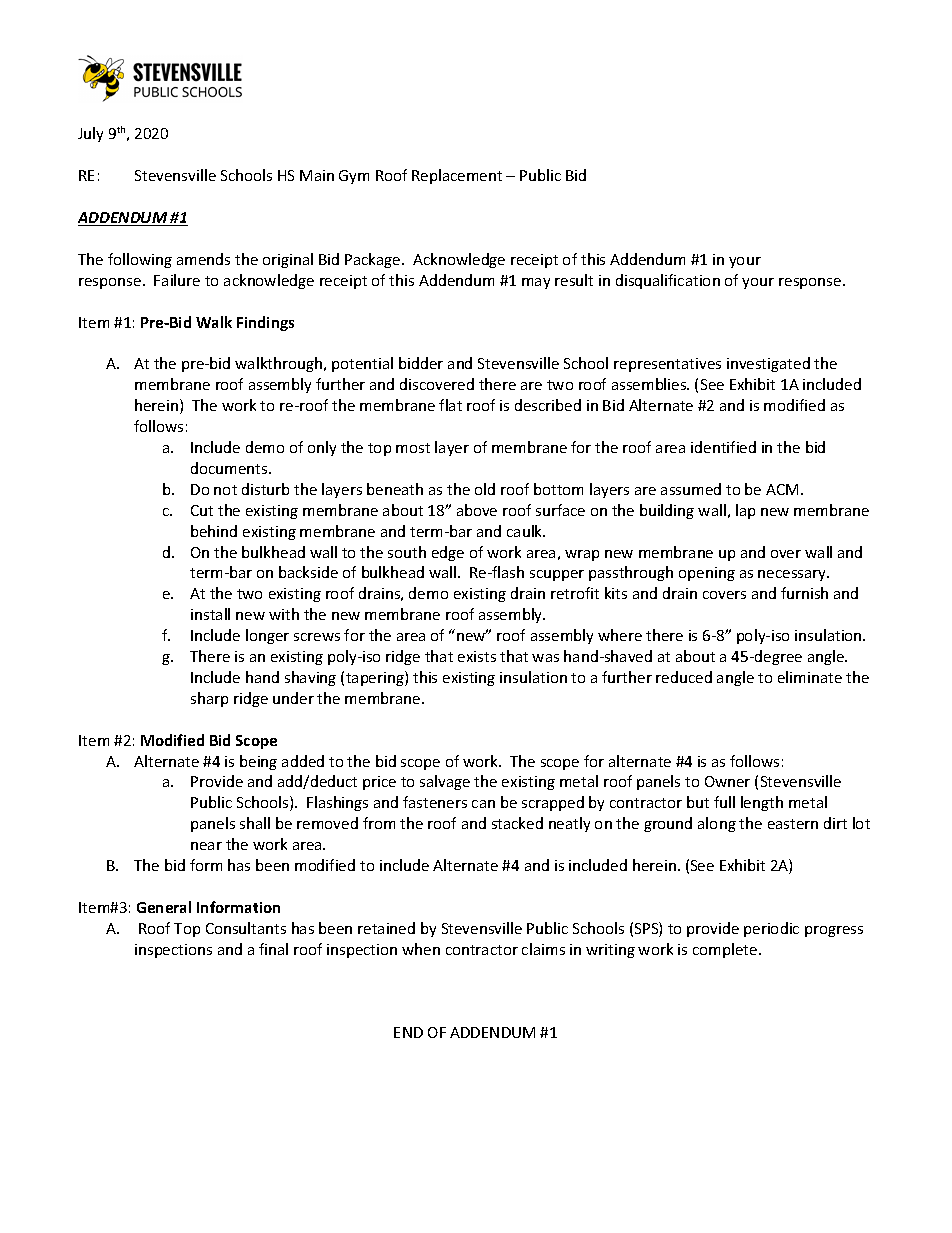  Describe the element at coordinates (209, 699) in the screenshot. I see `sharp` at that location.
